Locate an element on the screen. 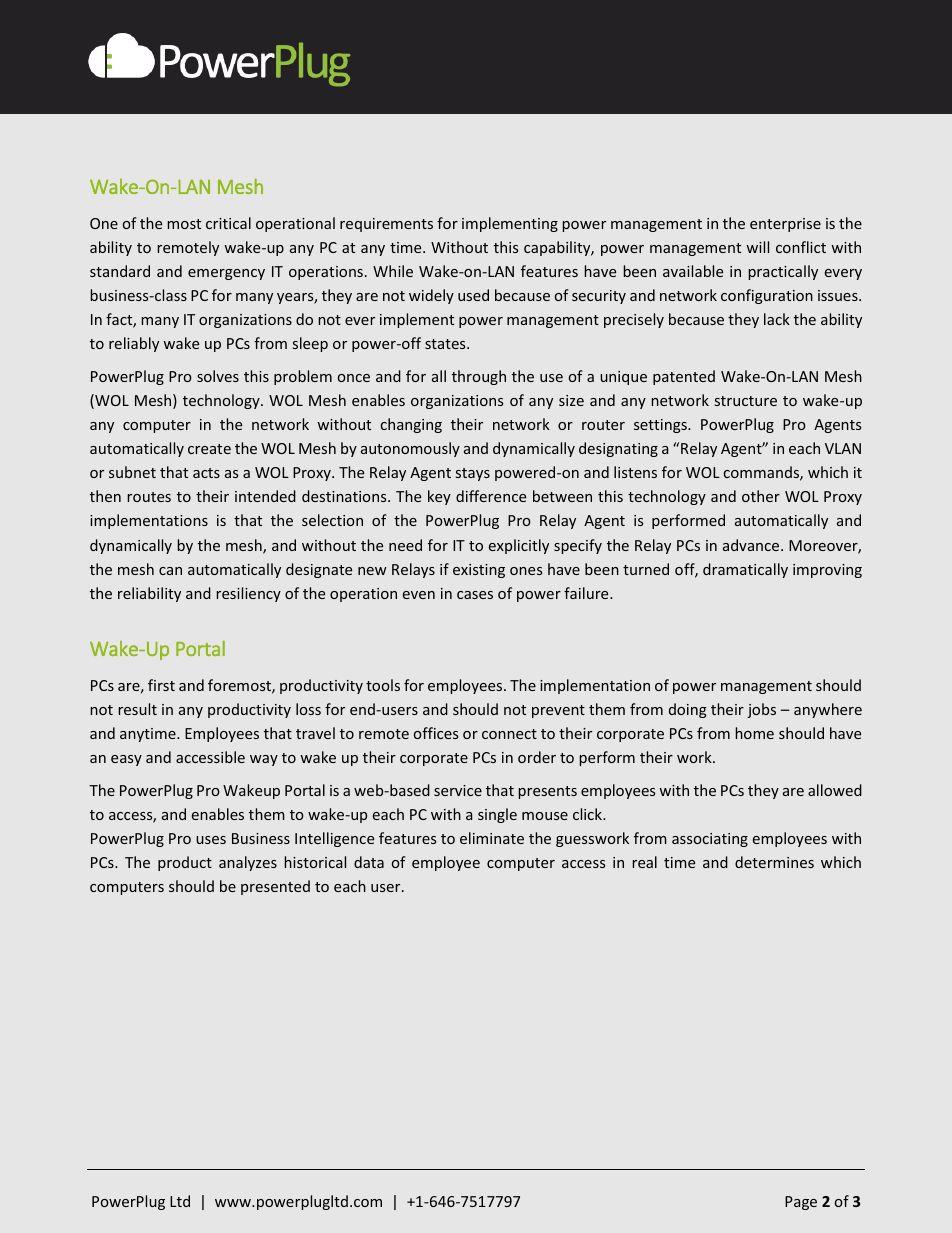 The image size is (952, 1233). will is located at coordinates (757, 247).
